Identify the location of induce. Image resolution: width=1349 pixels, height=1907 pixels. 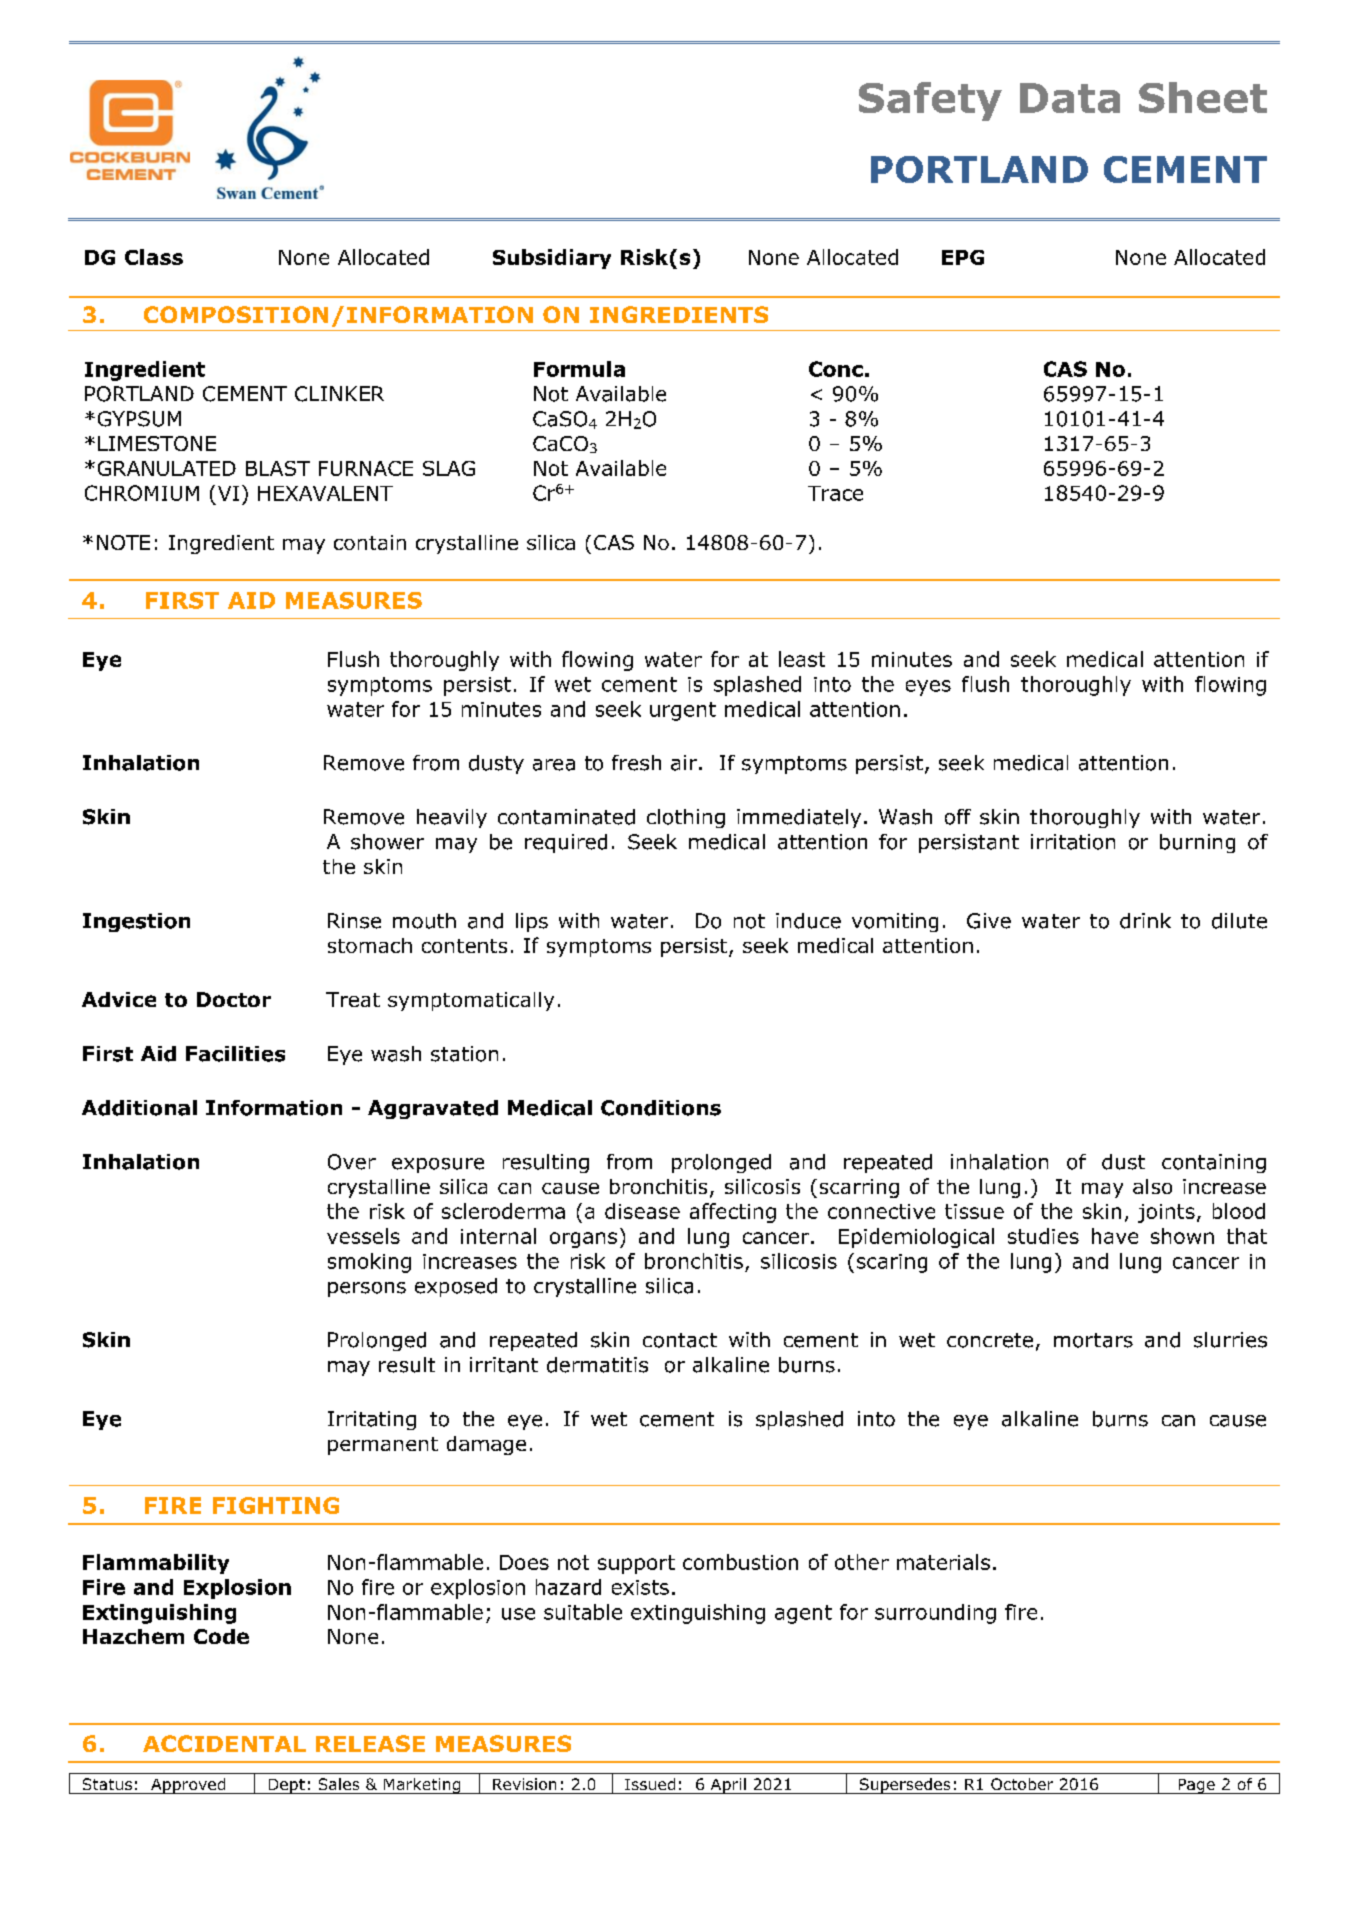
(808, 921).
